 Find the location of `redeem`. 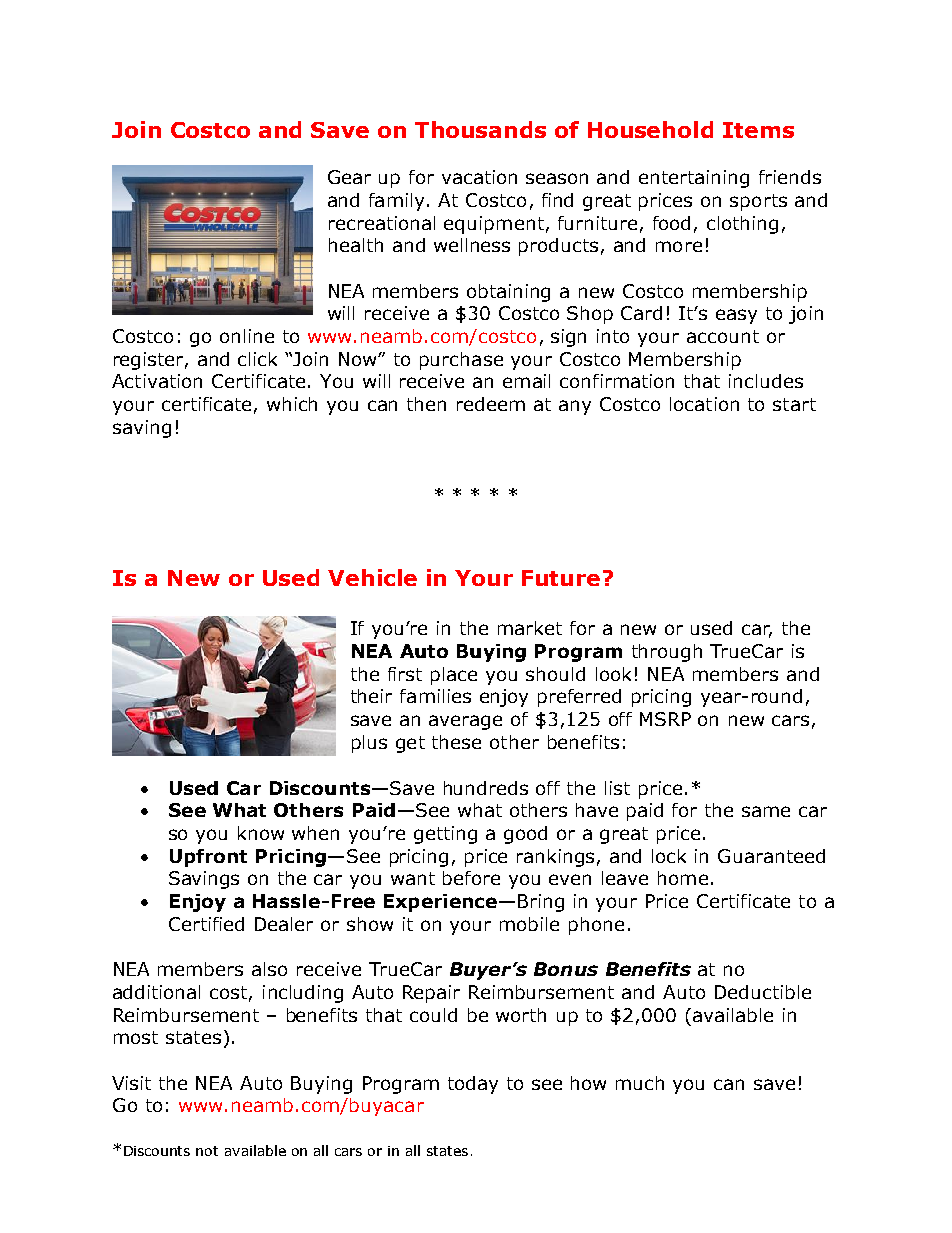

redeem is located at coordinates (491, 404).
